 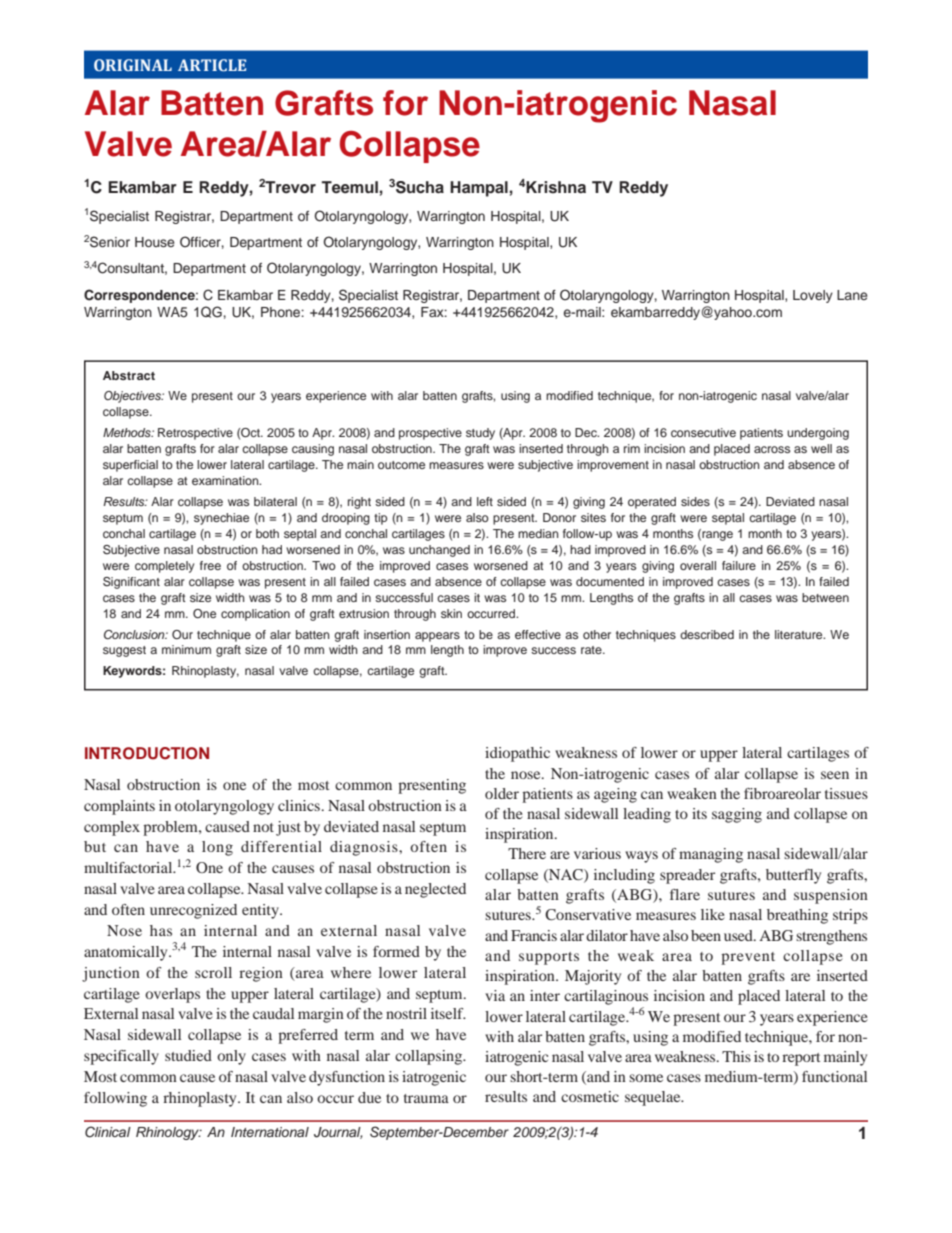 I want to click on butterfly, so click(x=793, y=876).
